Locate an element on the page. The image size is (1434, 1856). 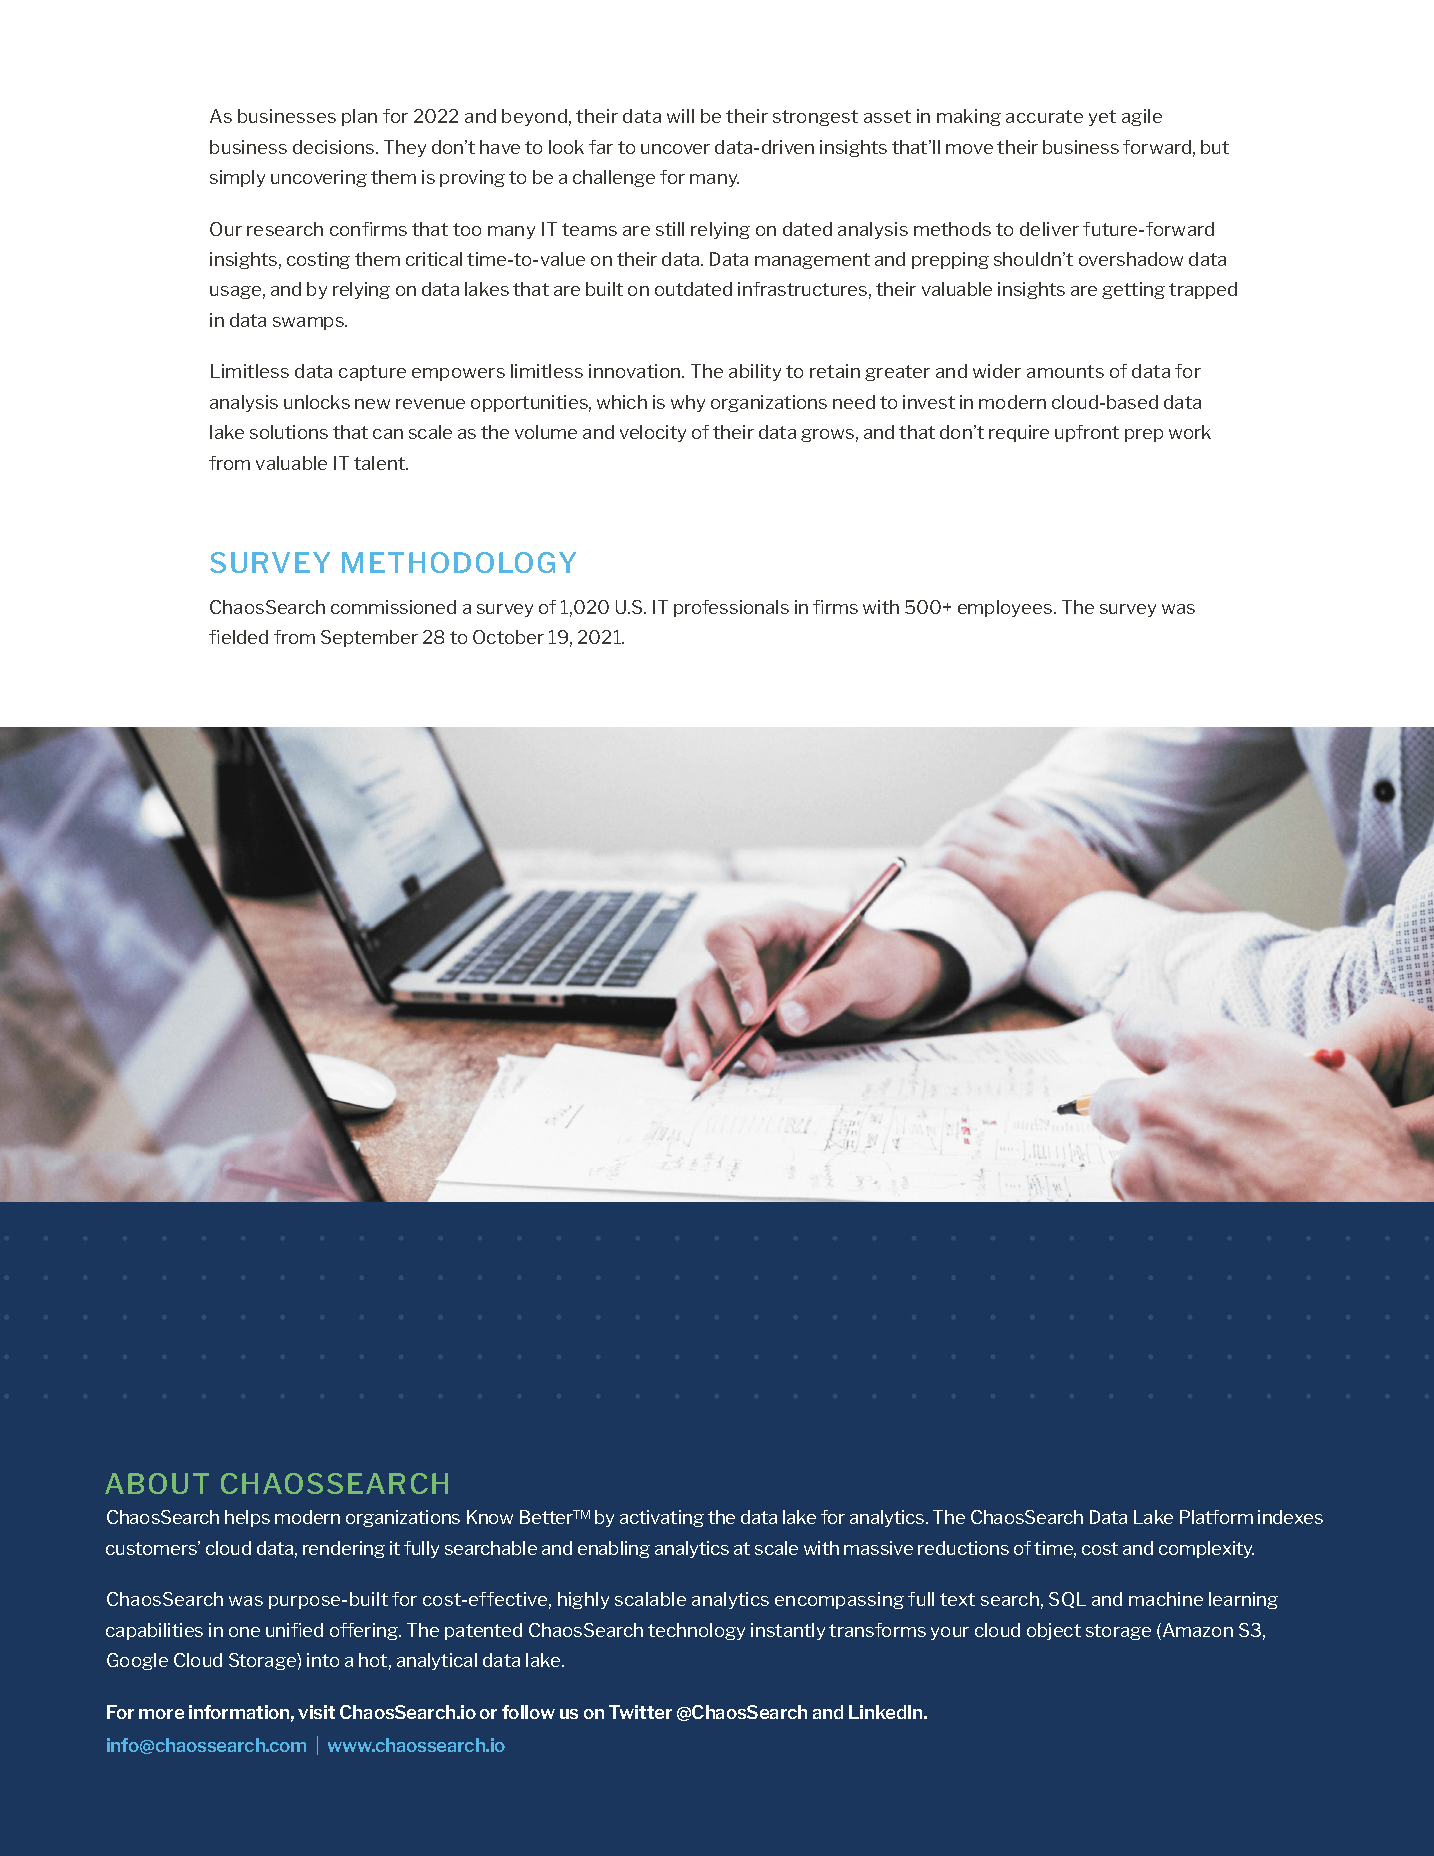
Amazon is located at coordinates (1196, 1631).
